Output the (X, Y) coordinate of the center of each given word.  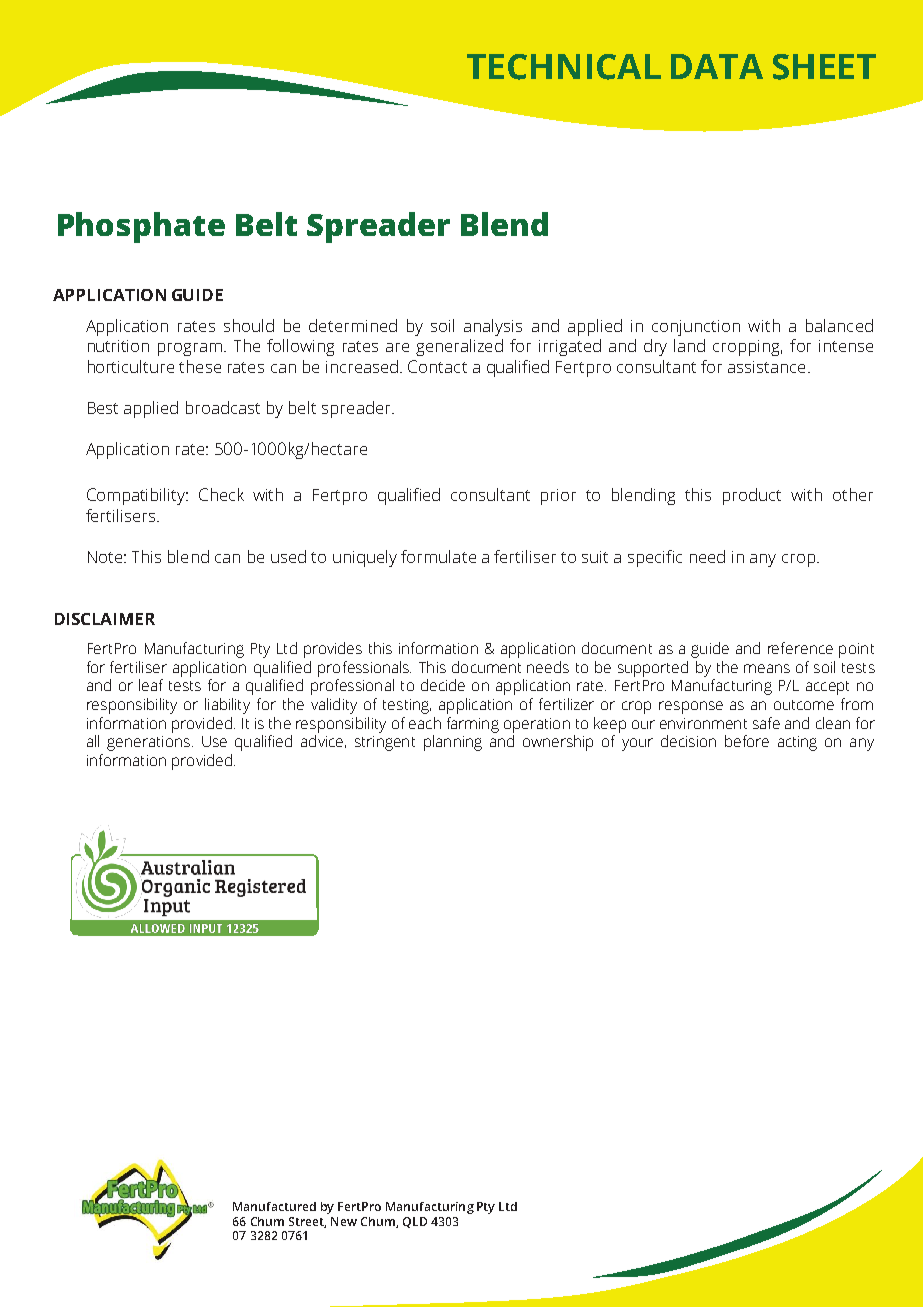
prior (558, 497)
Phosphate (141, 227)
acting (797, 743)
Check (221, 494)
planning (453, 743)
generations (148, 743)
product (752, 496)
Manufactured (274, 1206)
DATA (717, 66)
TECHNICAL (564, 67)
